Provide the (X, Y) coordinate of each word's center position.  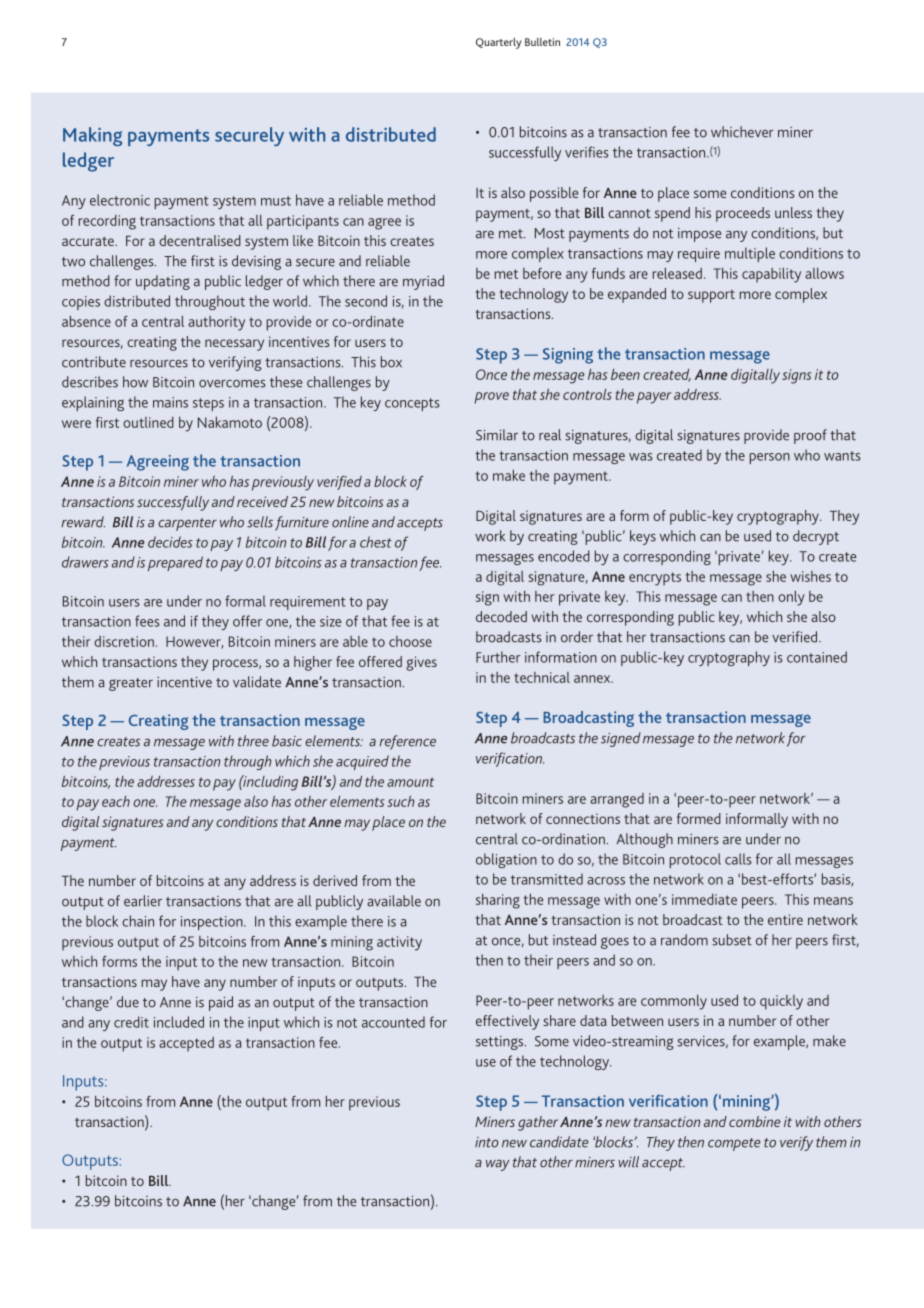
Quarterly (498, 43)
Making (92, 136)
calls (738, 859)
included (179, 1022)
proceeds (743, 214)
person (770, 458)
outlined (148, 422)
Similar (497, 435)
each (116, 801)
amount (410, 782)
